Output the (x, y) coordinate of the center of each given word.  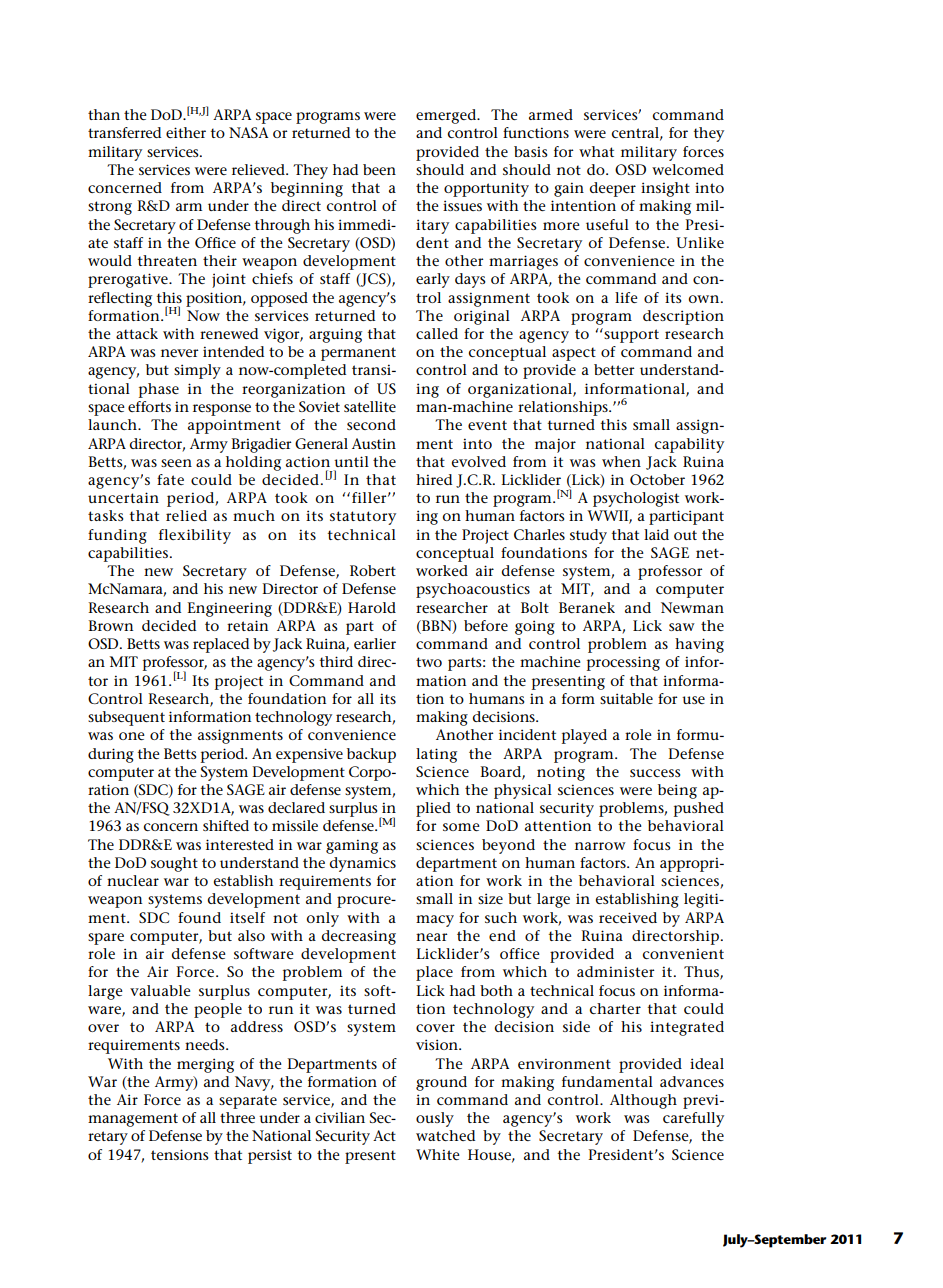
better (614, 369)
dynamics (362, 864)
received (628, 917)
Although (643, 1101)
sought (174, 864)
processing (623, 663)
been (379, 169)
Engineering (229, 609)
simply (197, 371)
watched (445, 1135)
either (186, 132)
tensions (180, 1154)
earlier (375, 643)
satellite (370, 406)
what (596, 151)
